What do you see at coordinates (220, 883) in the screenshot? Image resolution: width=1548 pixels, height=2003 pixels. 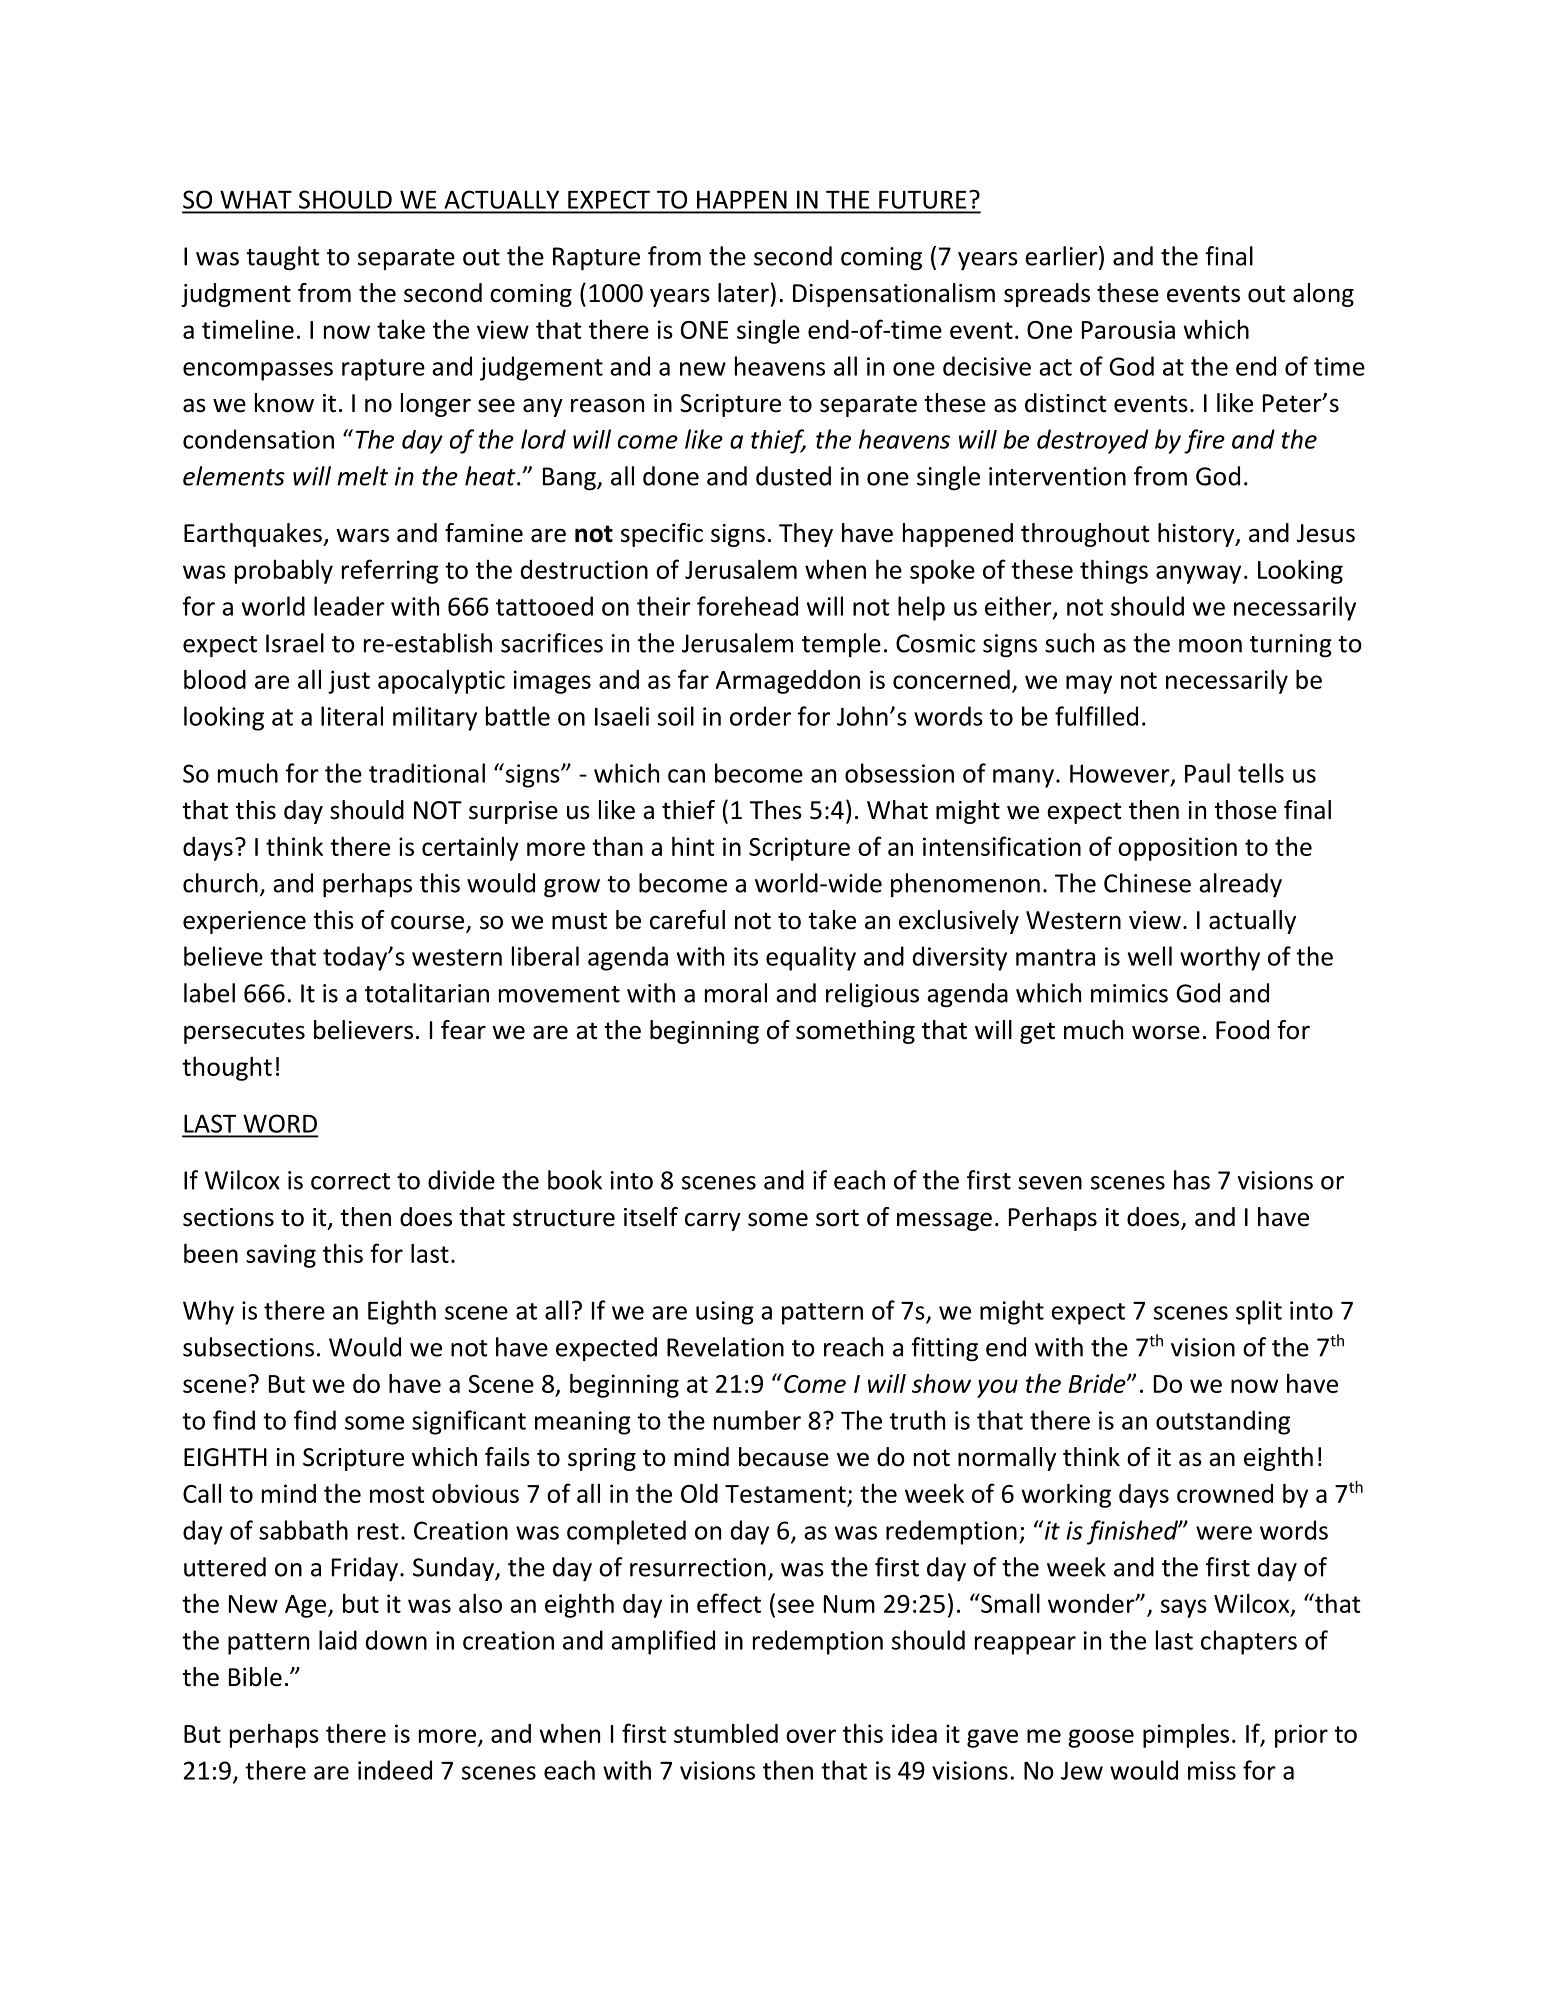 I see `church` at bounding box center [220, 883].
